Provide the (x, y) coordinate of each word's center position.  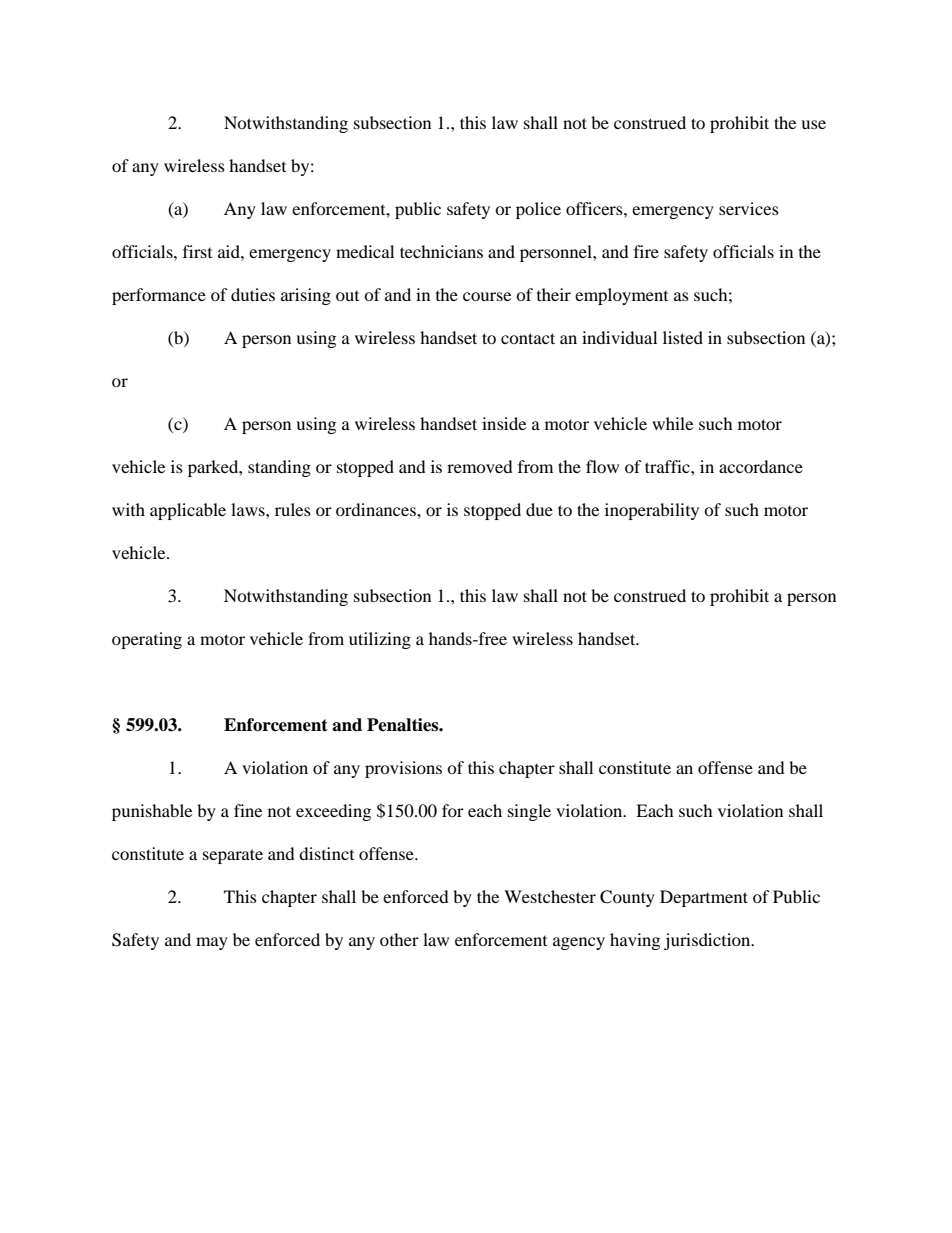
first (197, 251)
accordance (761, 466)
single (529, 812)
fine (248, 810)
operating (147, 640)
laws (249, 509)
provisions (403, 769)
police (538, 210)
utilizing (380, 640)
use (813, 124)
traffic (668, 466)
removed (480, 466)
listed (683, 337)
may (212, 943)
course (487, 296)
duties (253, 294)
